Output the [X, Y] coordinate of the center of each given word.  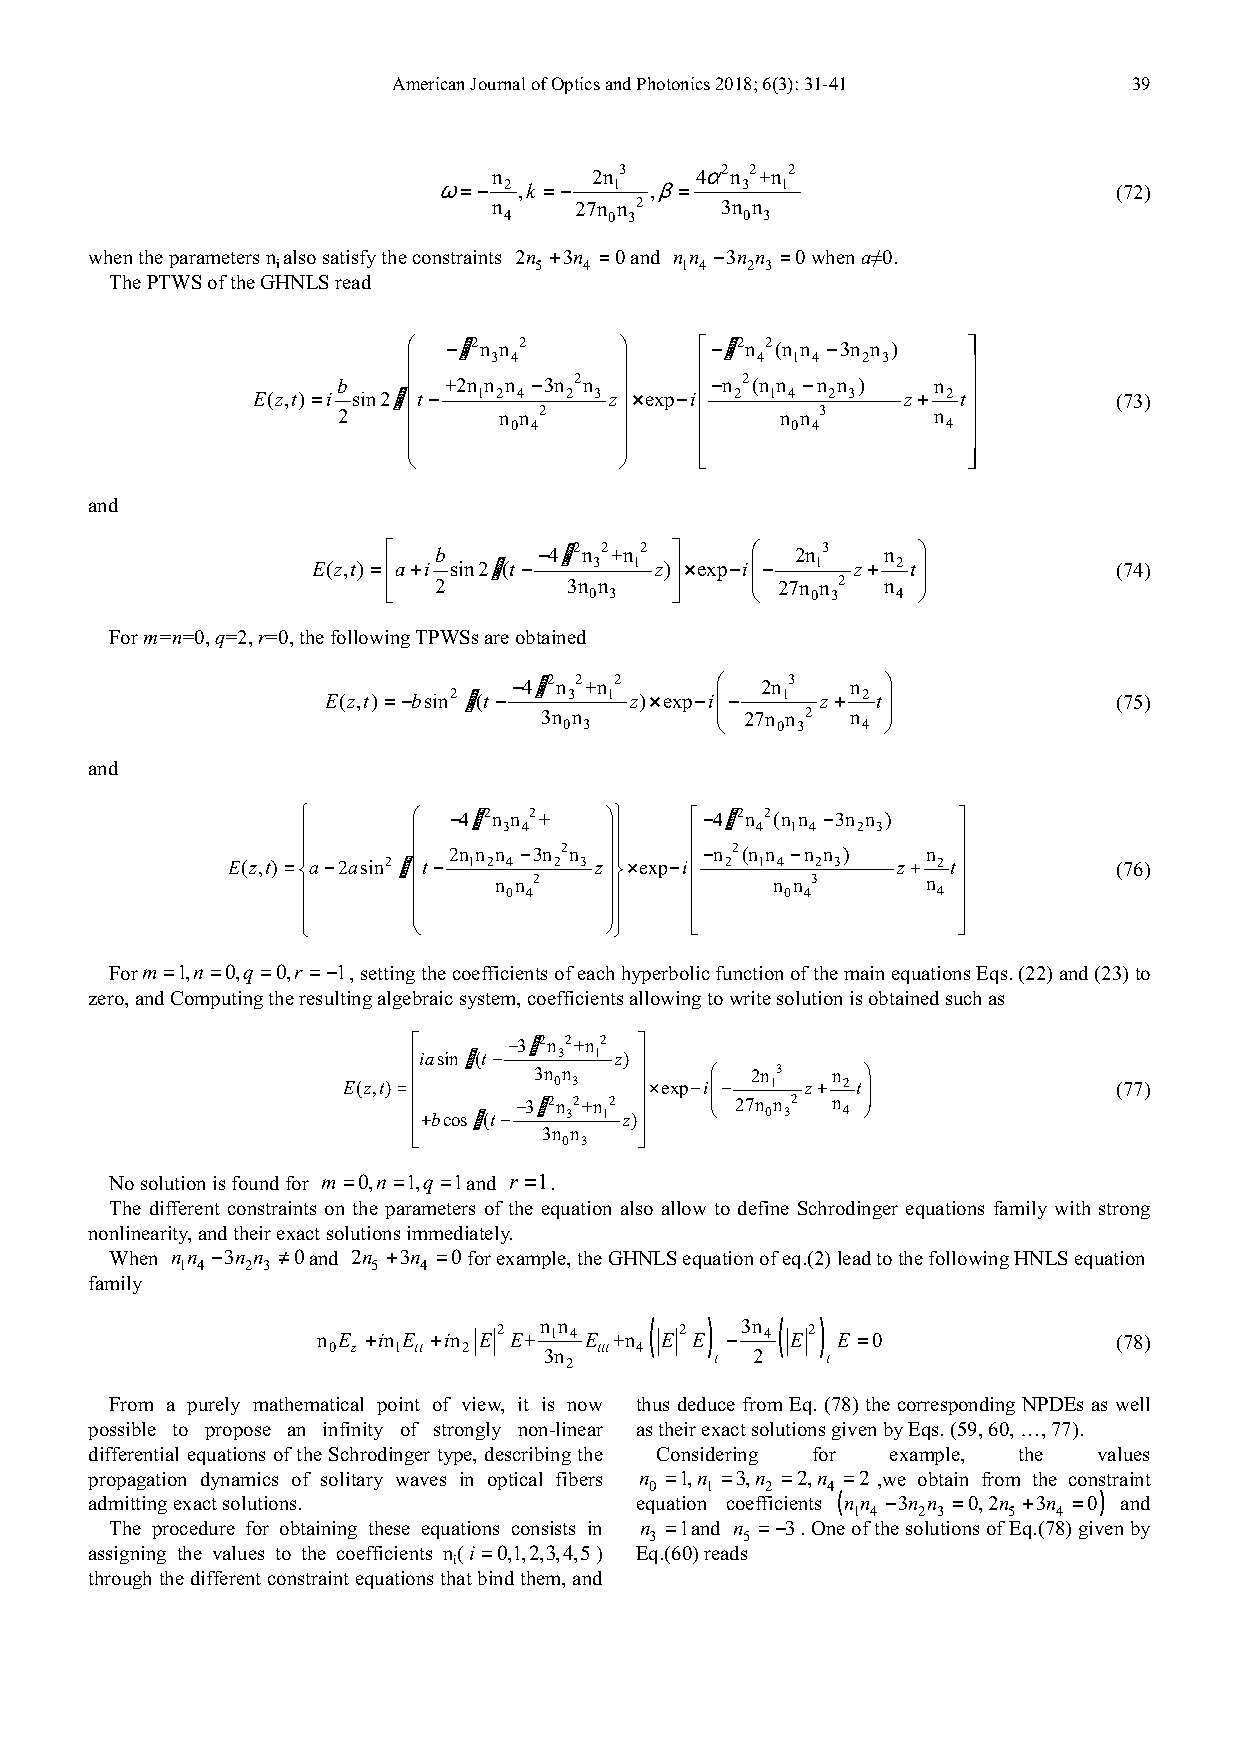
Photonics [673, 83]
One [828, 1528]
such [963, 998]
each [596, 973]
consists [543, 1528]
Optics [576, 85]
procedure [193, 1530]
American [428, 83]
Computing [217, 1000]
